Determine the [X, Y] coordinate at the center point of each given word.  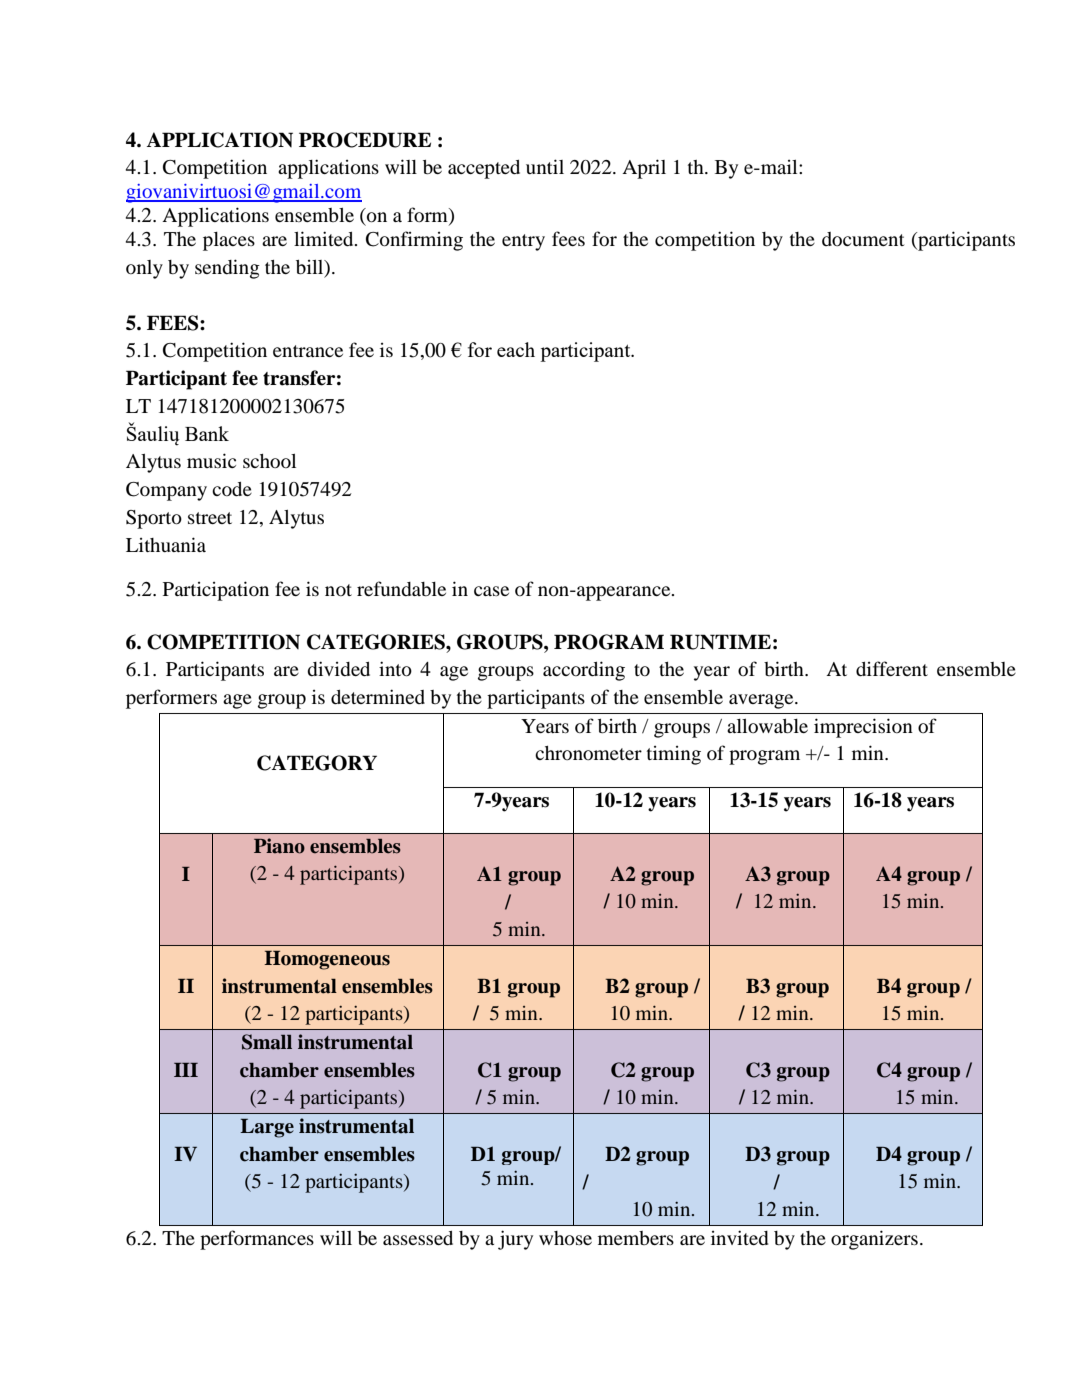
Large [267, 1128]
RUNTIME [720, 642]
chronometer [588, 753]
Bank [207, 433]
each [516, 349]
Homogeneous [327, 960]
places [229, 241]
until [545, 166]
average [762, 701]
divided [338, 668]
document [863, 239]
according [584, 671]
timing [674, 755]
